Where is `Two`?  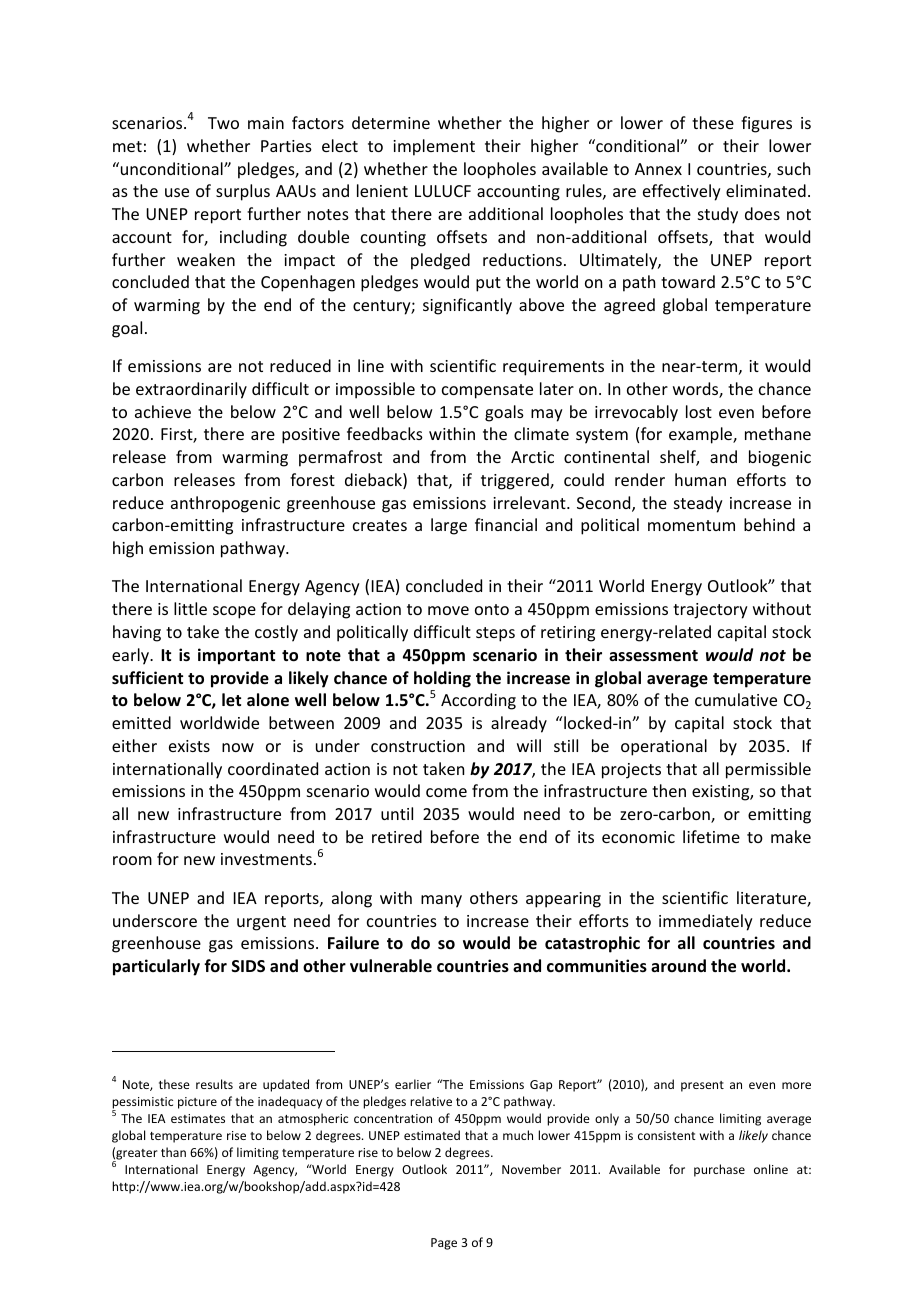 Two is located at coordinates (223, 123).
